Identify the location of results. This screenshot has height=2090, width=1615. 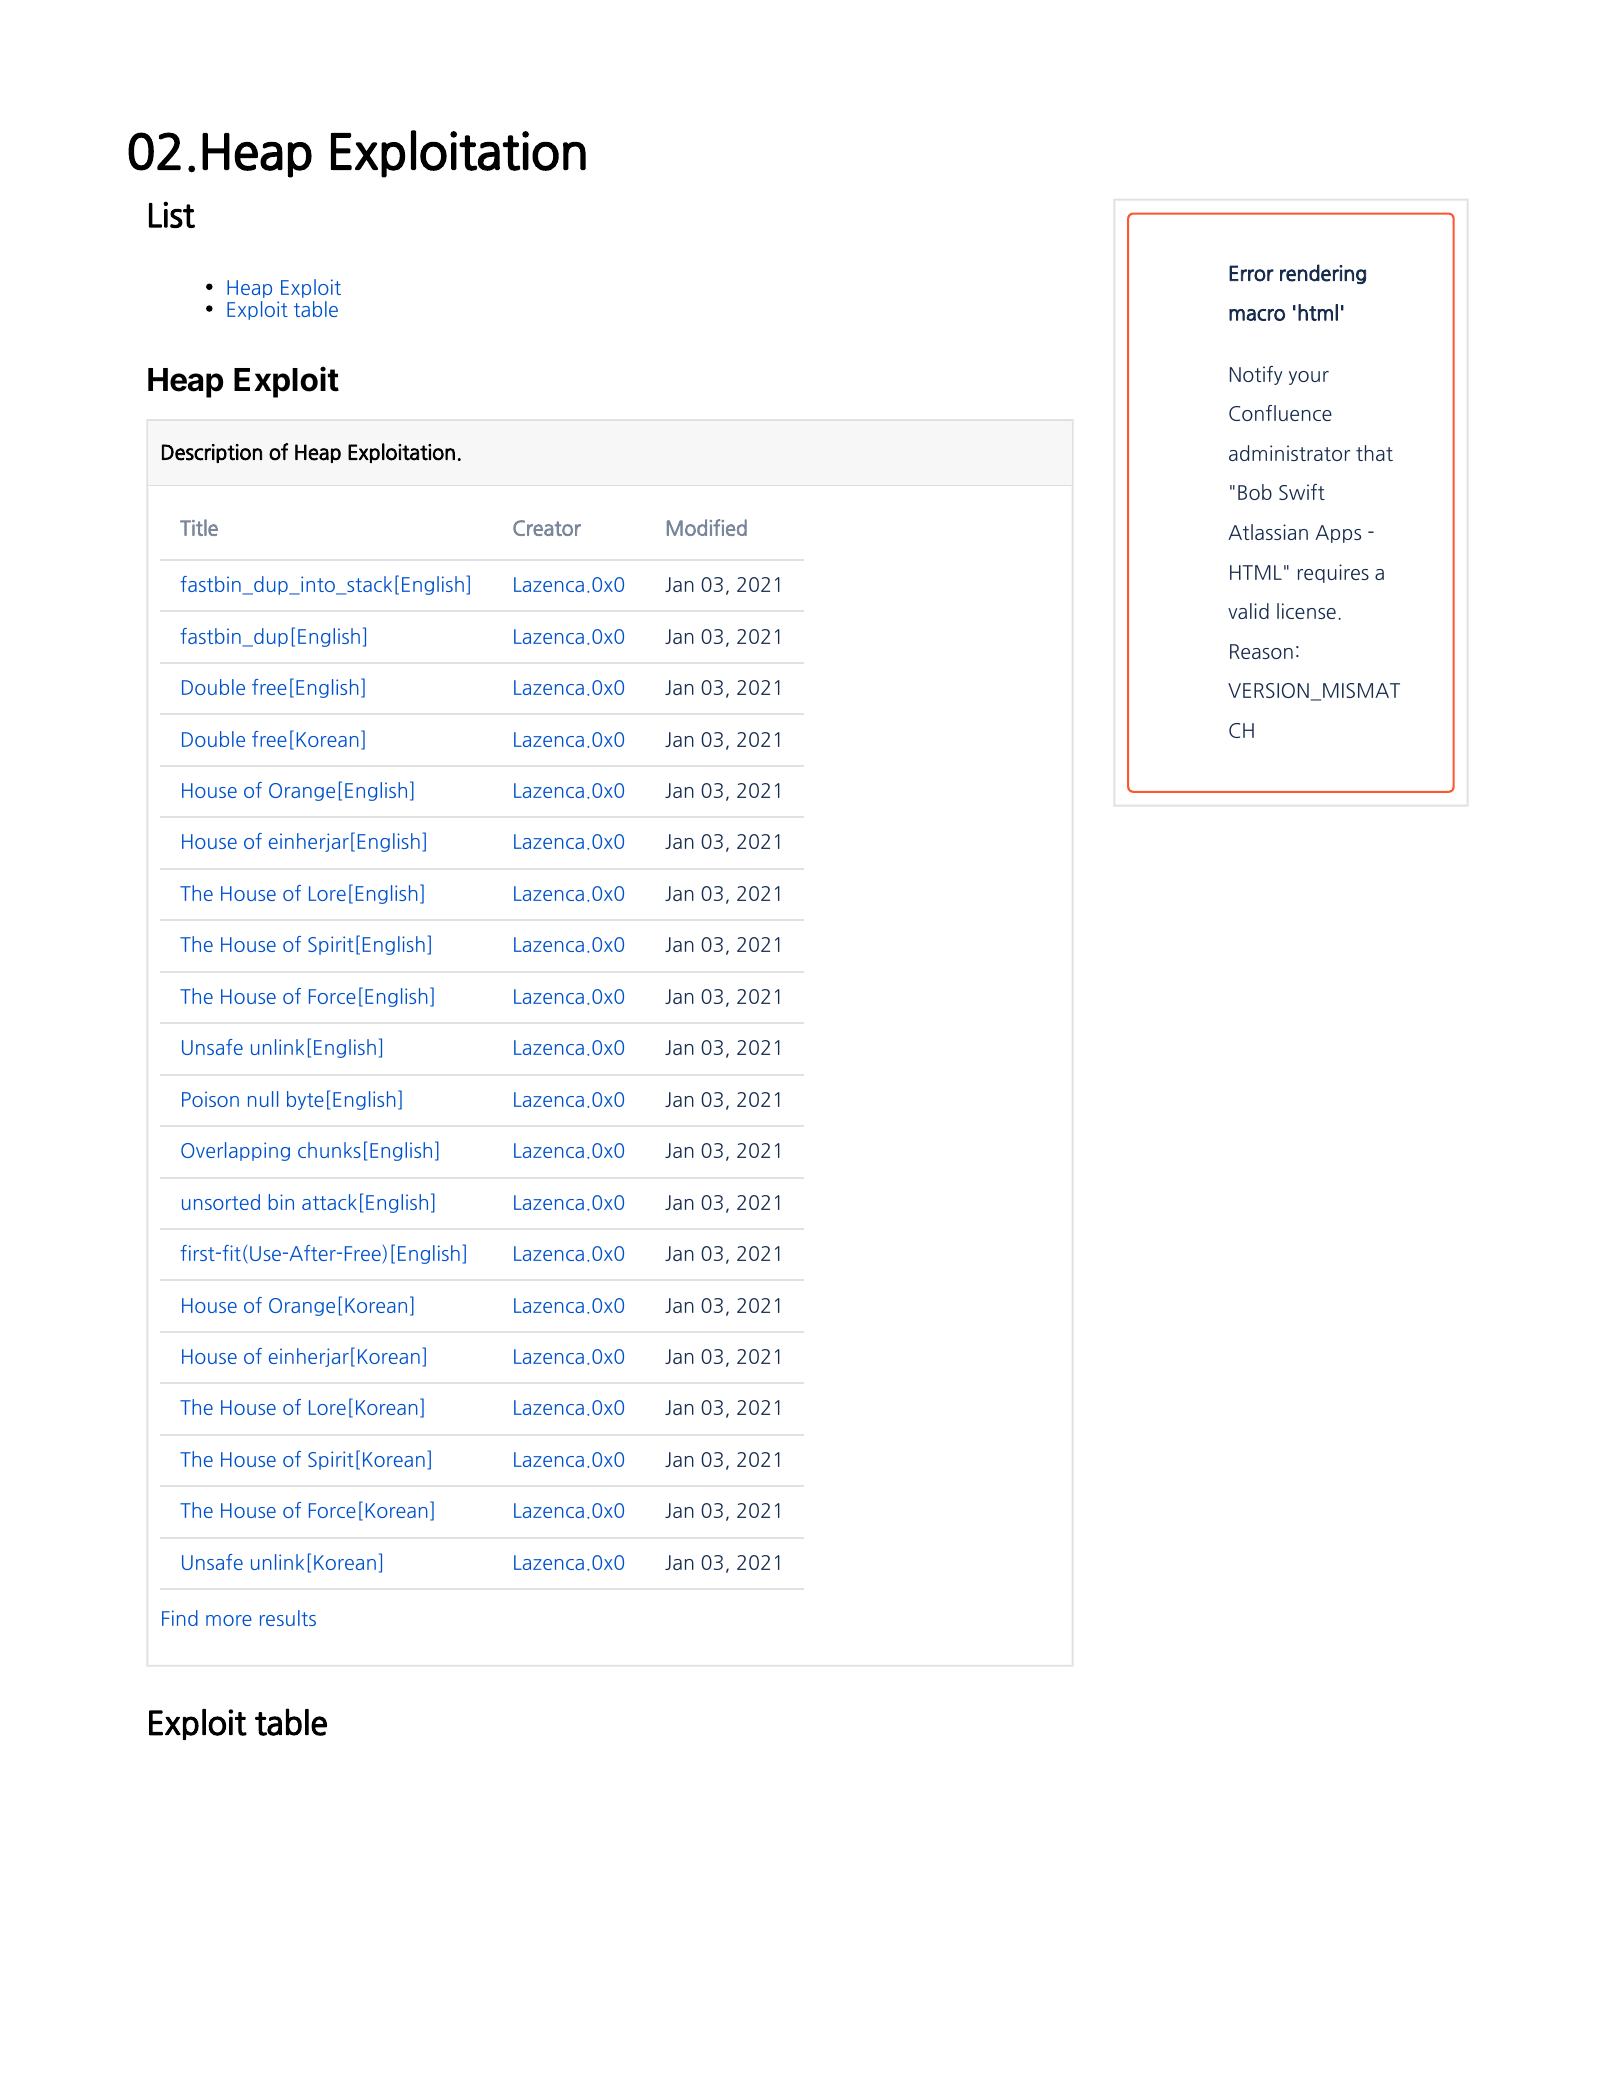
(288, 1618).
